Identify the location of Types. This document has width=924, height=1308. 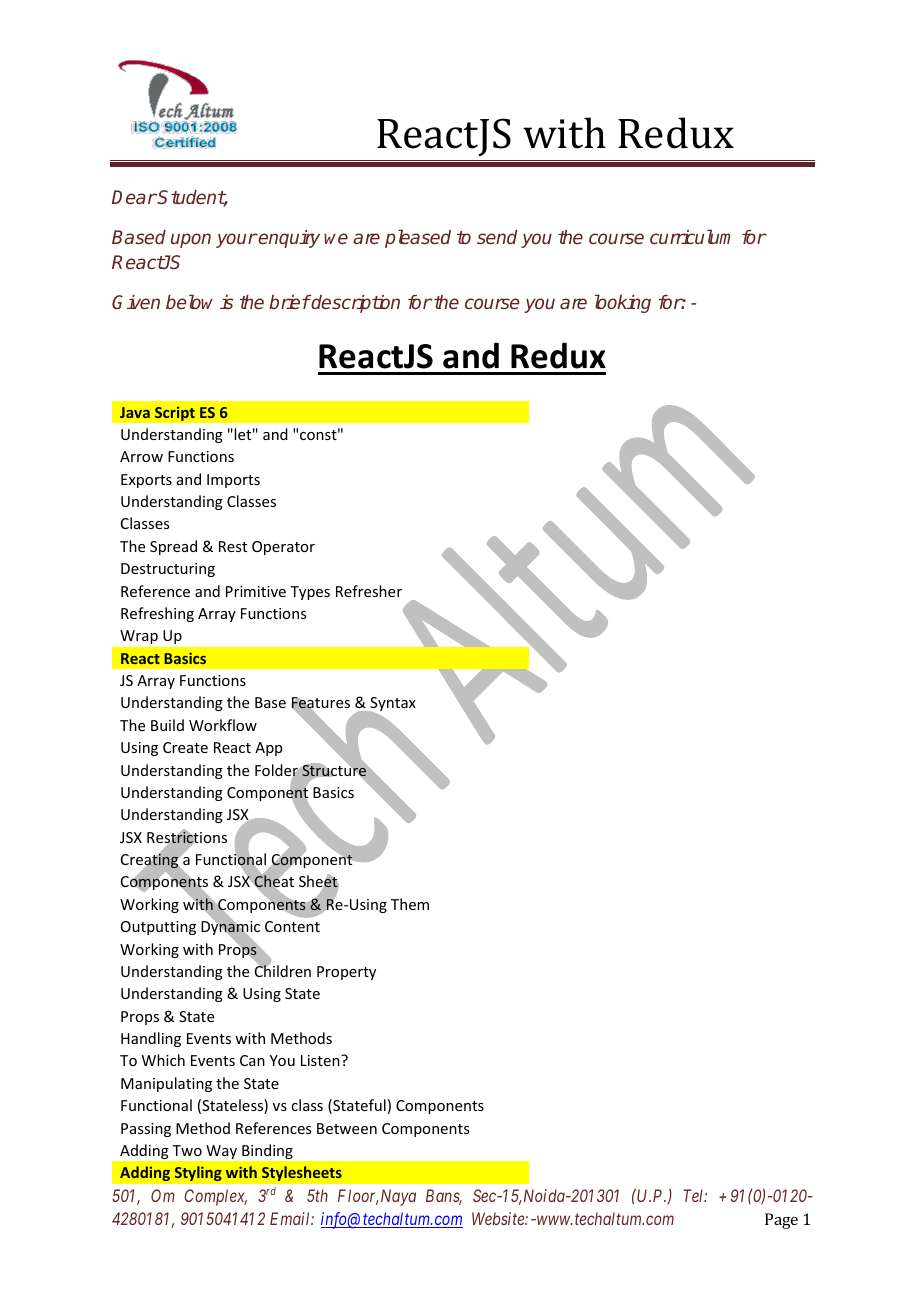
(310, 593).
